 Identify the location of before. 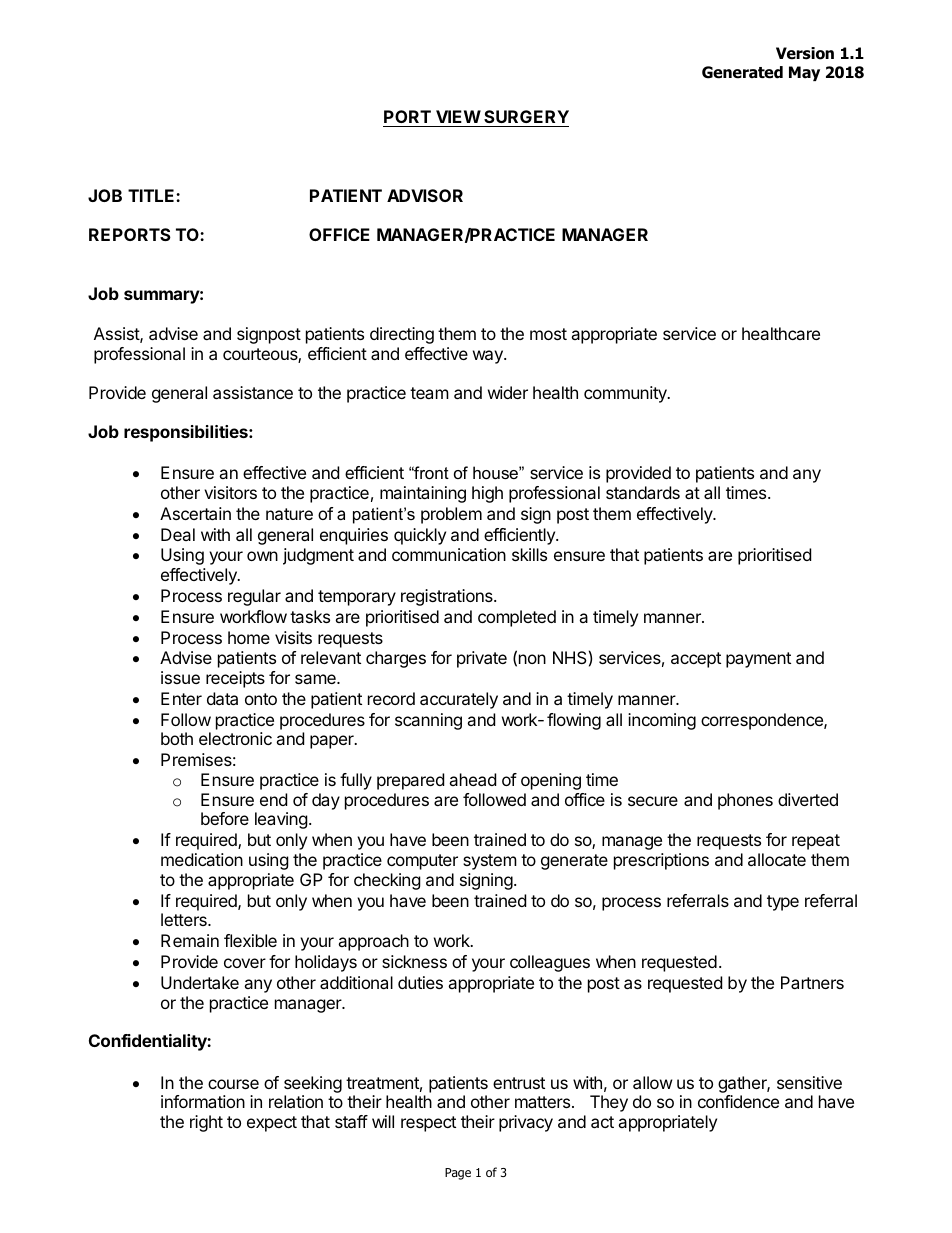
(225, 818).
